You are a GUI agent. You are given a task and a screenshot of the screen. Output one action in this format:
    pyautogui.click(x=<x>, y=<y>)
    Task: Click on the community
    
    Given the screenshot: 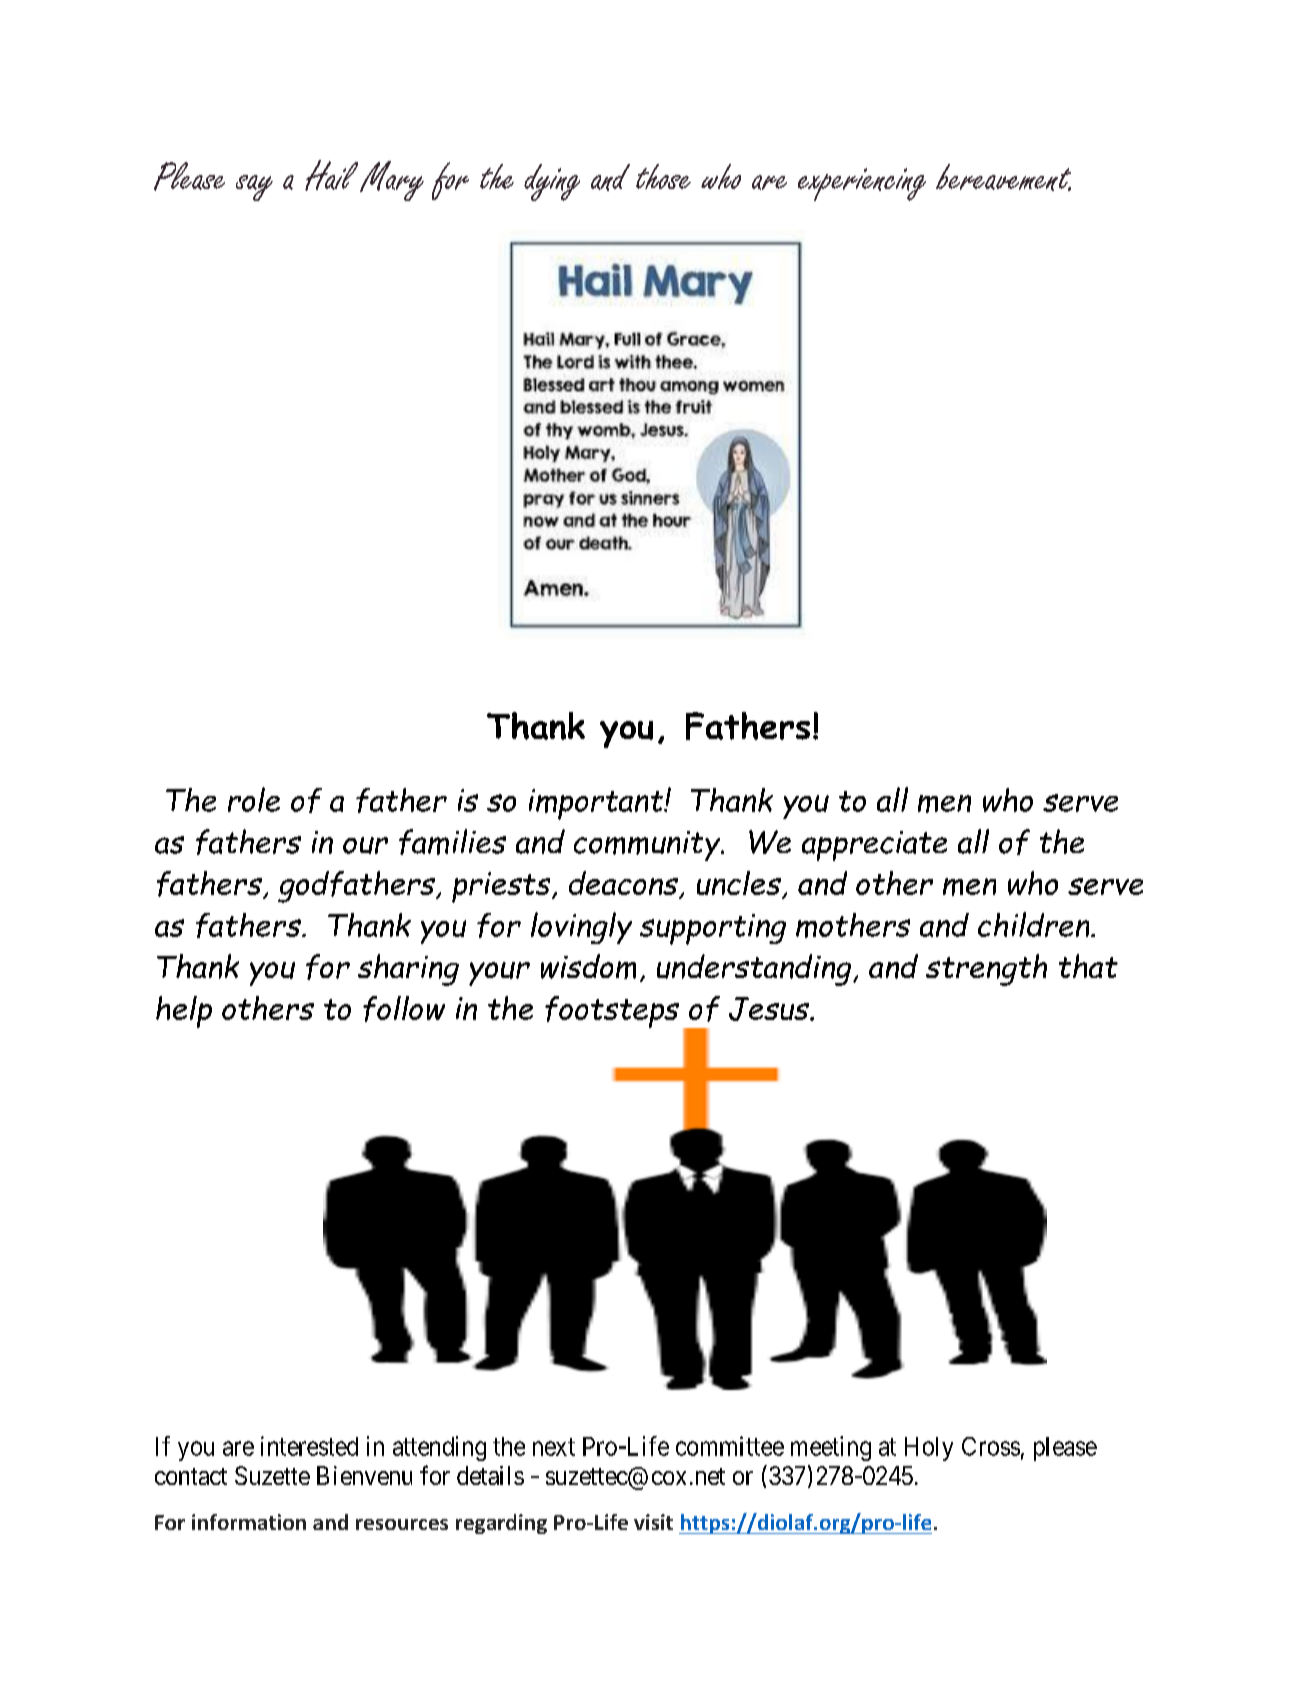 What is the action you would take?
    pyautogui.click(x=648, y=846)
